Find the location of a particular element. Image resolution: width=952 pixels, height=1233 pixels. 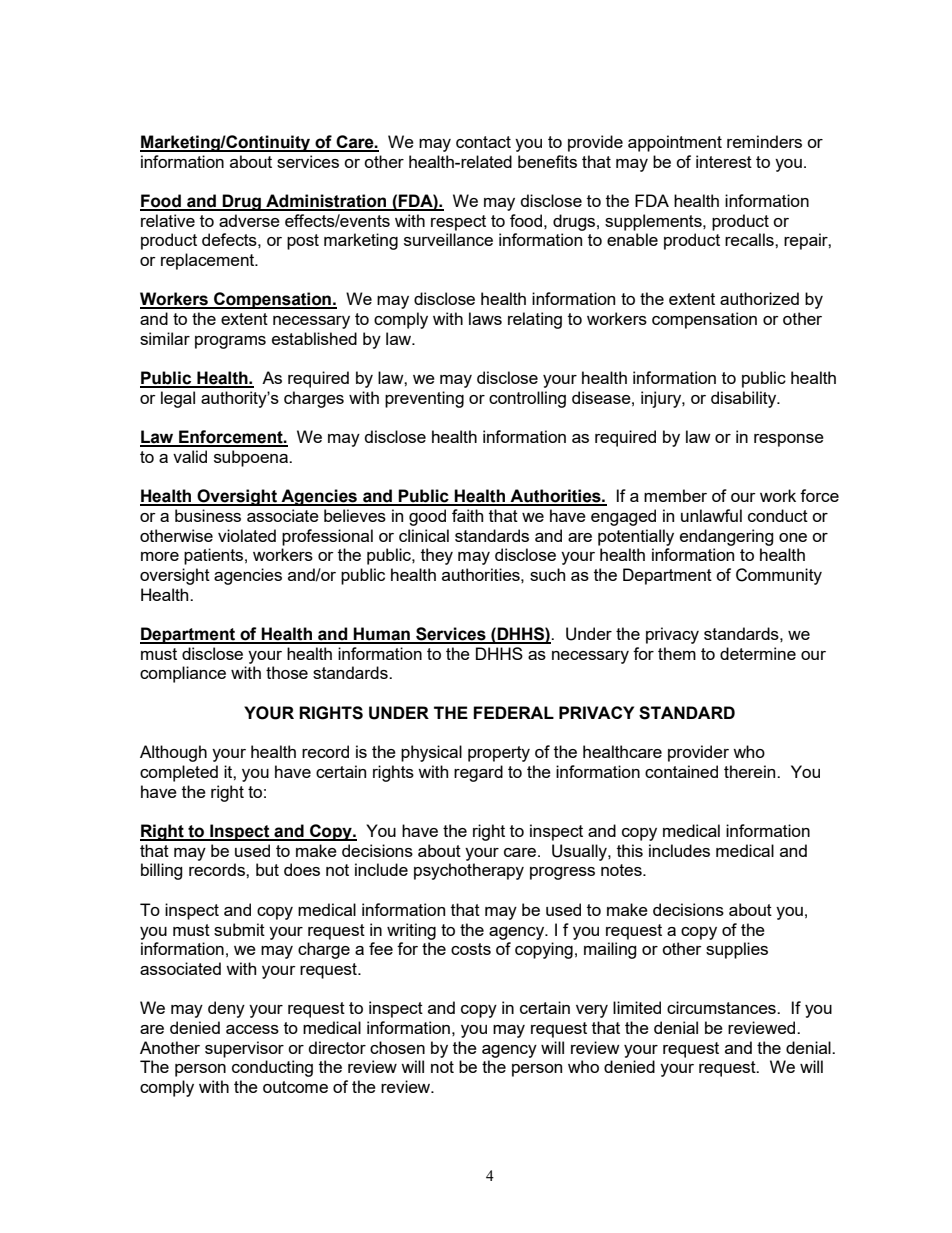

contact is located at coordinates (483, 142).
